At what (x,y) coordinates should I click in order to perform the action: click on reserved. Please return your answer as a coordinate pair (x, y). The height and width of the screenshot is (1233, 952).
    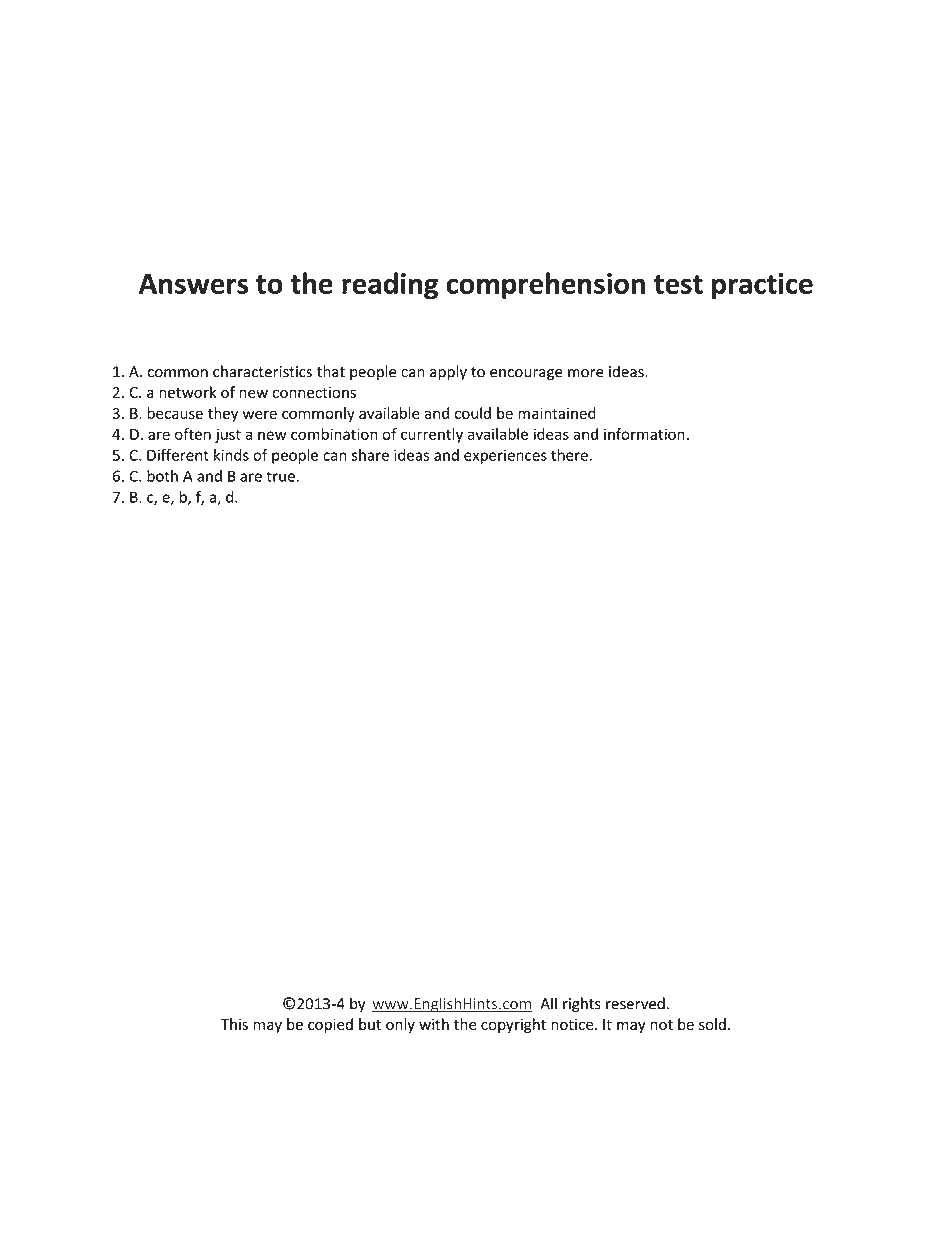
    Looking at the image, I should click on (635, 1003).
